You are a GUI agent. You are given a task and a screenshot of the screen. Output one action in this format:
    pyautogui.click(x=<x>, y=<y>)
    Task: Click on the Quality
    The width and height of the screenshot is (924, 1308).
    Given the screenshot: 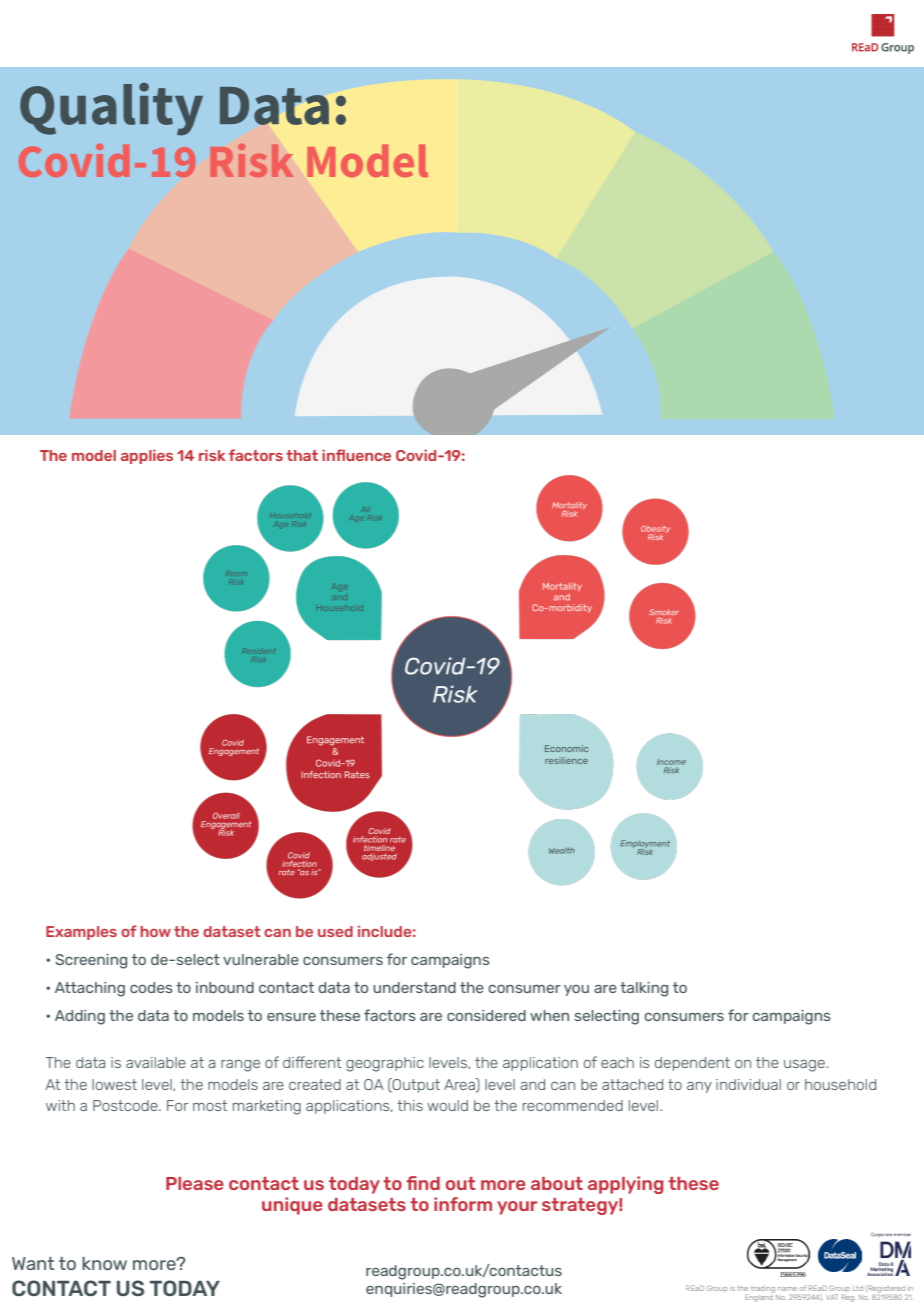 What is the action you would take?
    pyautogui.click(x=111, y=109)
